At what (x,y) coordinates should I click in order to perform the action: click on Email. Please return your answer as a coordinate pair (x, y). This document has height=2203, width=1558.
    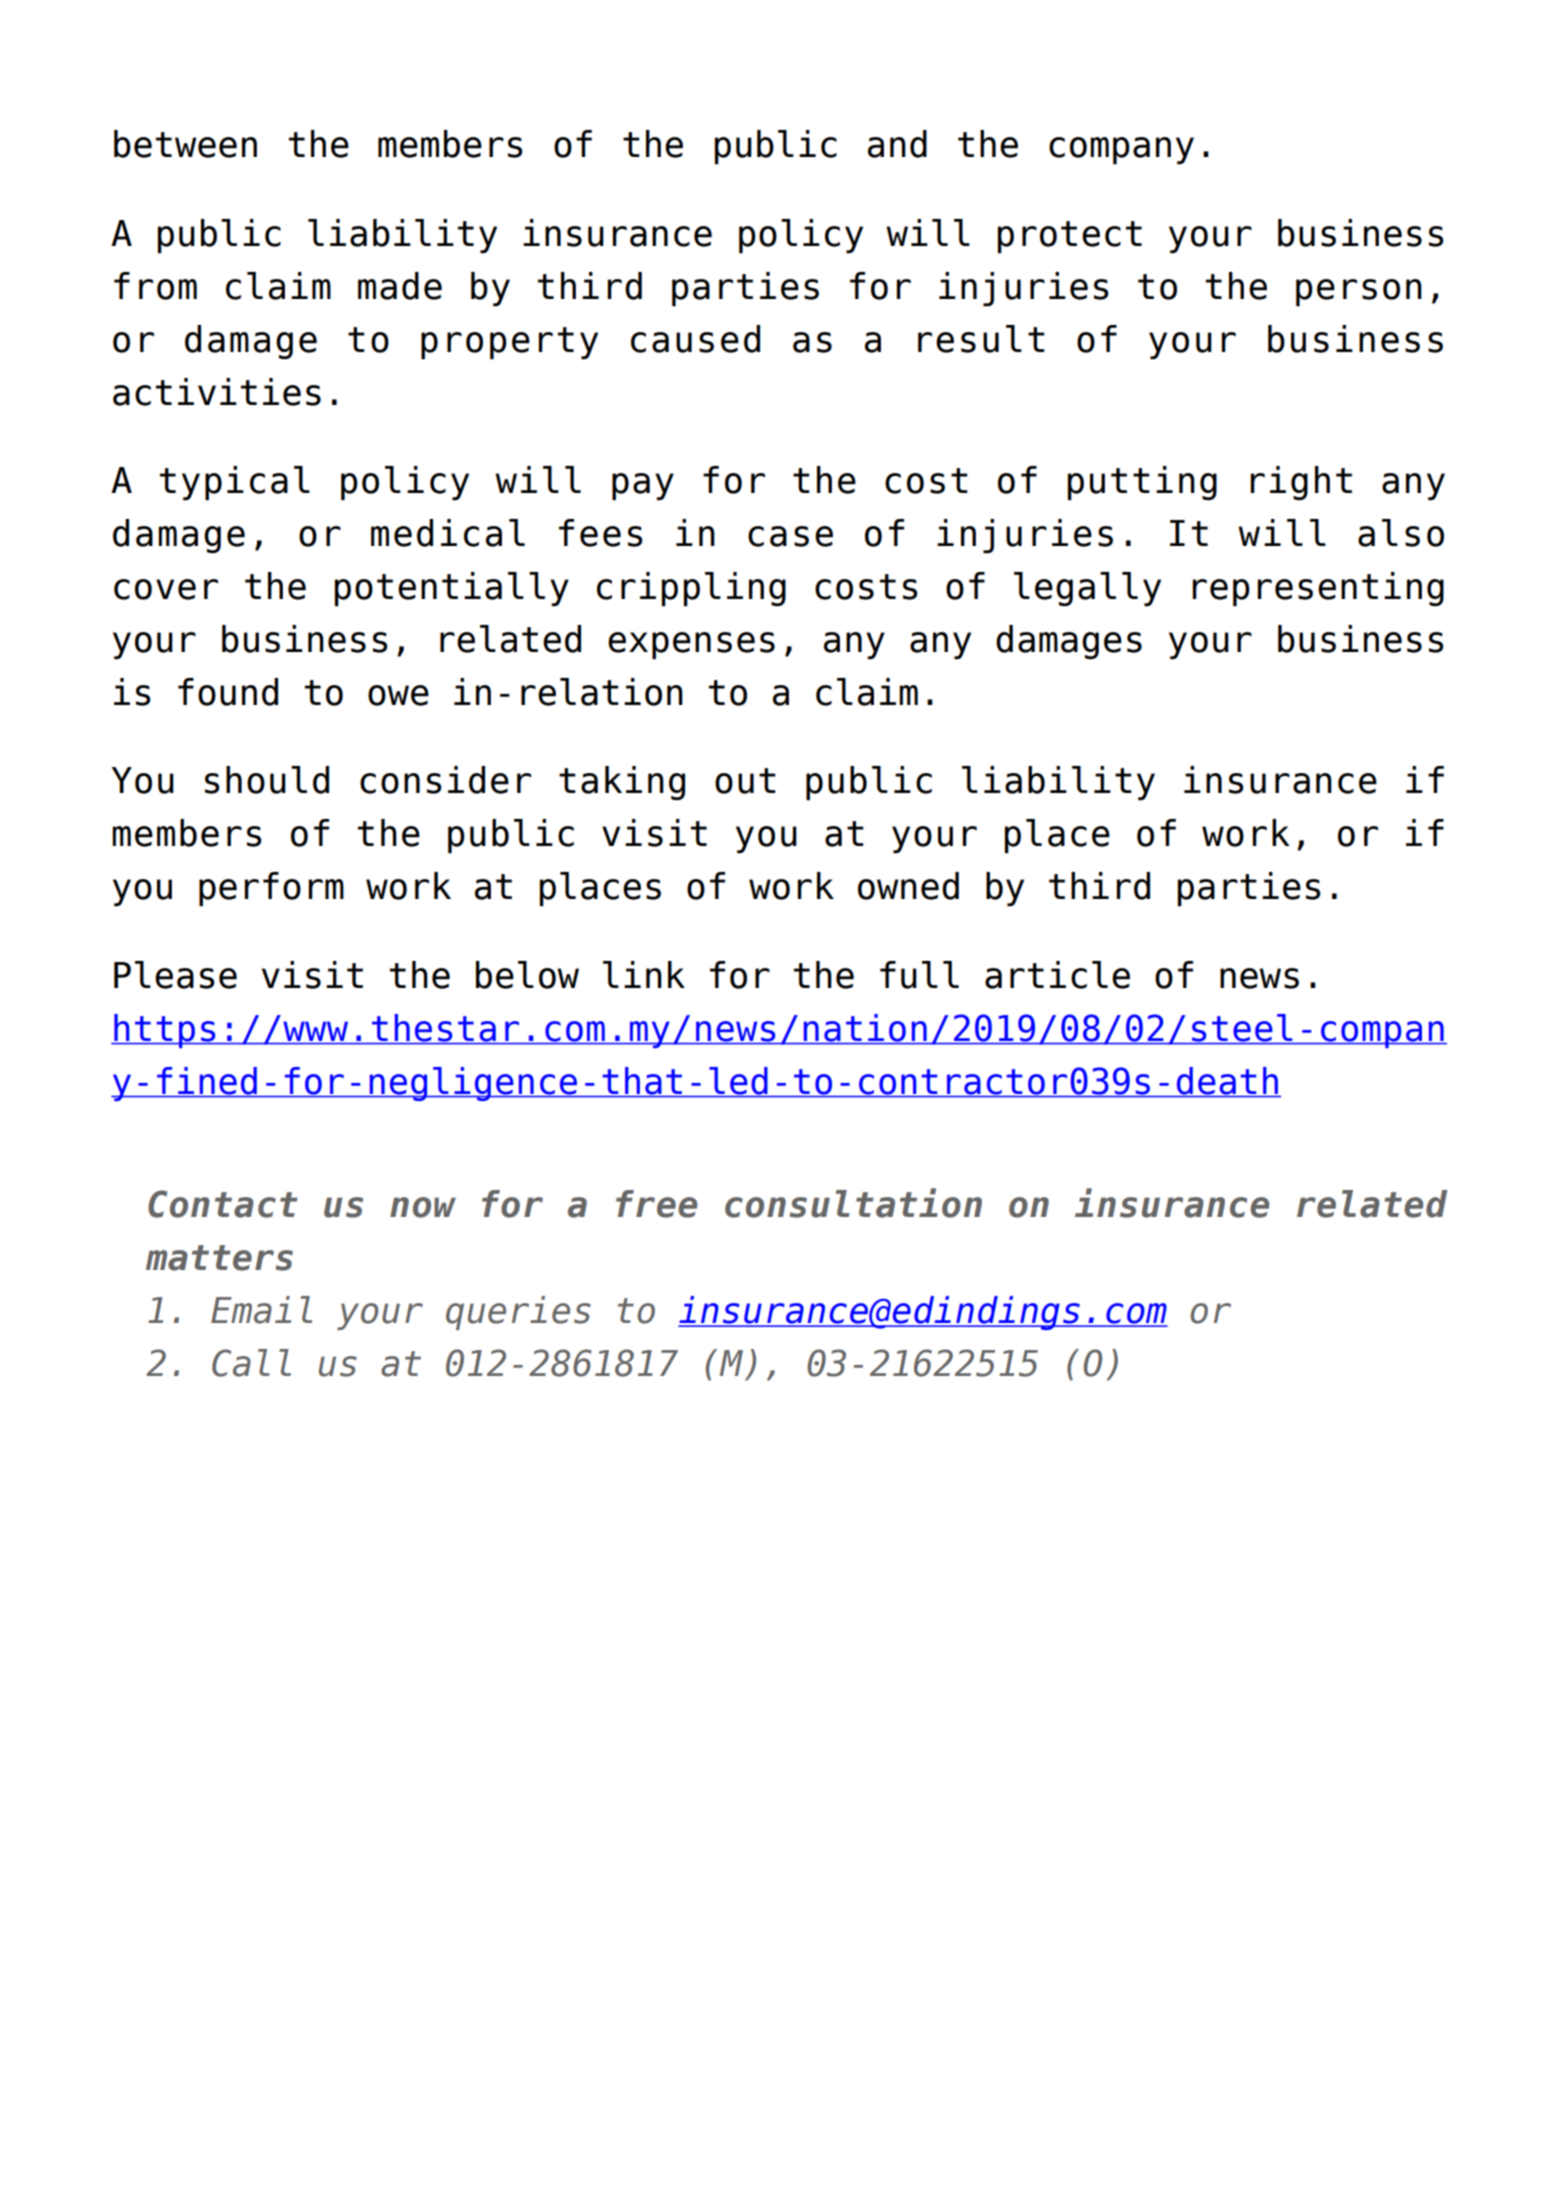
    Looking at the image, I should click on (261, 1310).
